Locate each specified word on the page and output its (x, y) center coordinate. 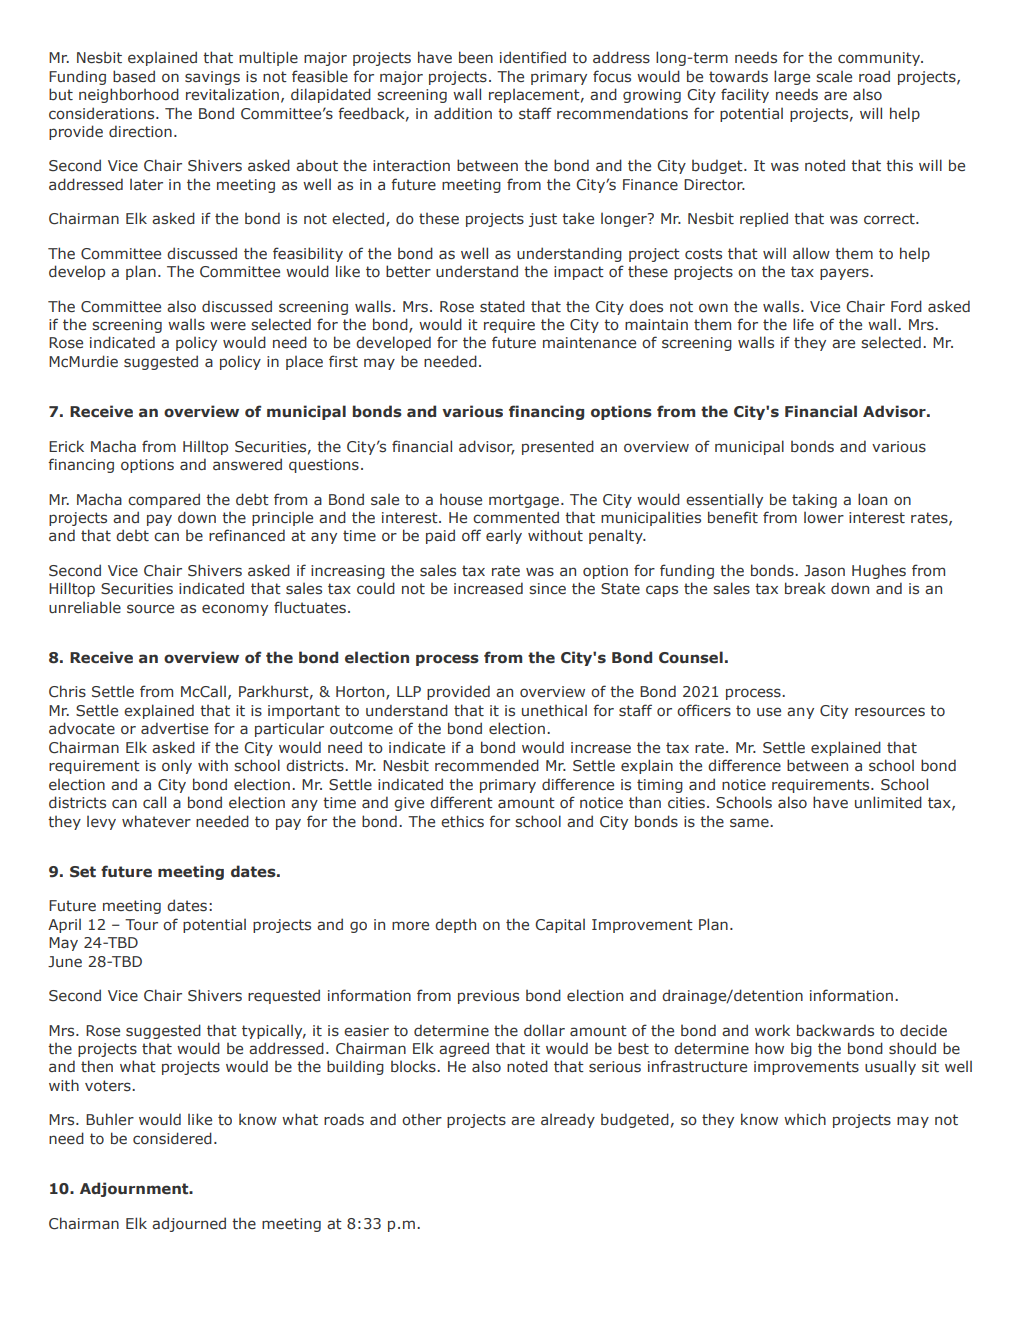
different (461, 802)
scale (834, 77)
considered (172, 1138)
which (805, 1119)
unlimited (888, 802)
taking (814, 500)
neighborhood (129, 95)
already (568, 1120)
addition (463, 113)
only (177, 766)
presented (558, 447)
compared (164, 500)
